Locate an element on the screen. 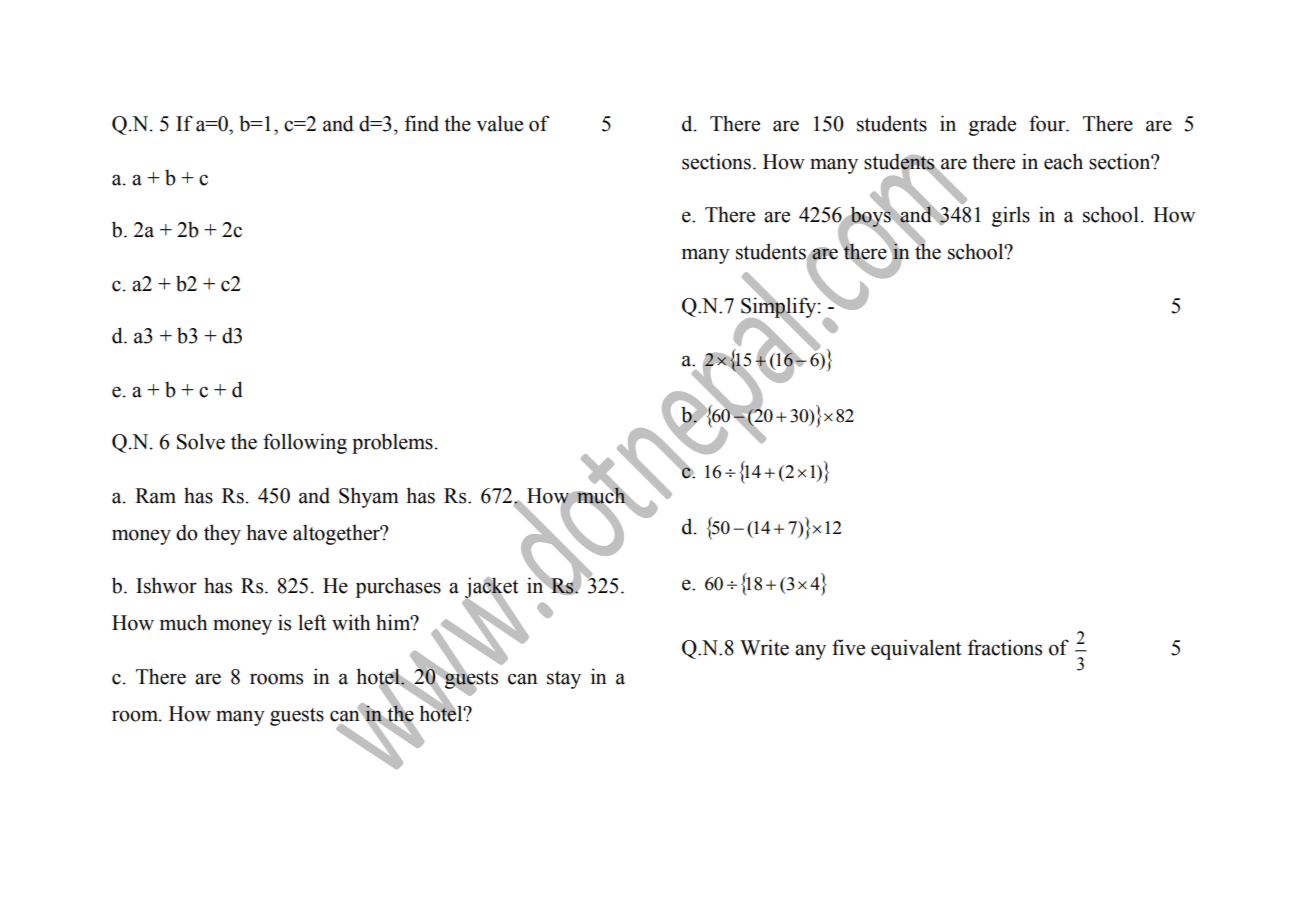 This screenshot has height=924, width=1307. find is located at coordinates (422, 123).
